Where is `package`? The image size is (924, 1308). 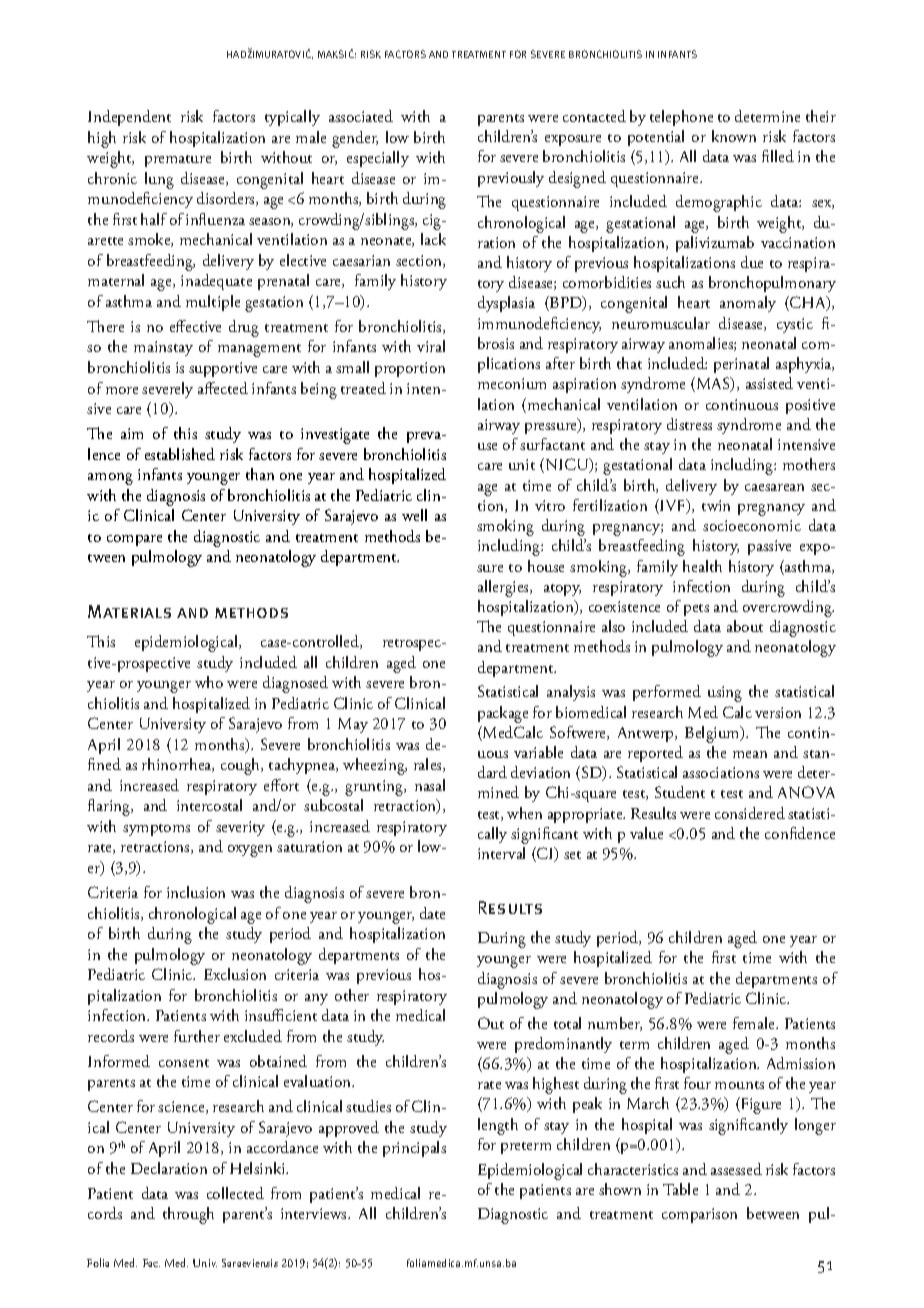 package is located at coordinates (503, 714).
